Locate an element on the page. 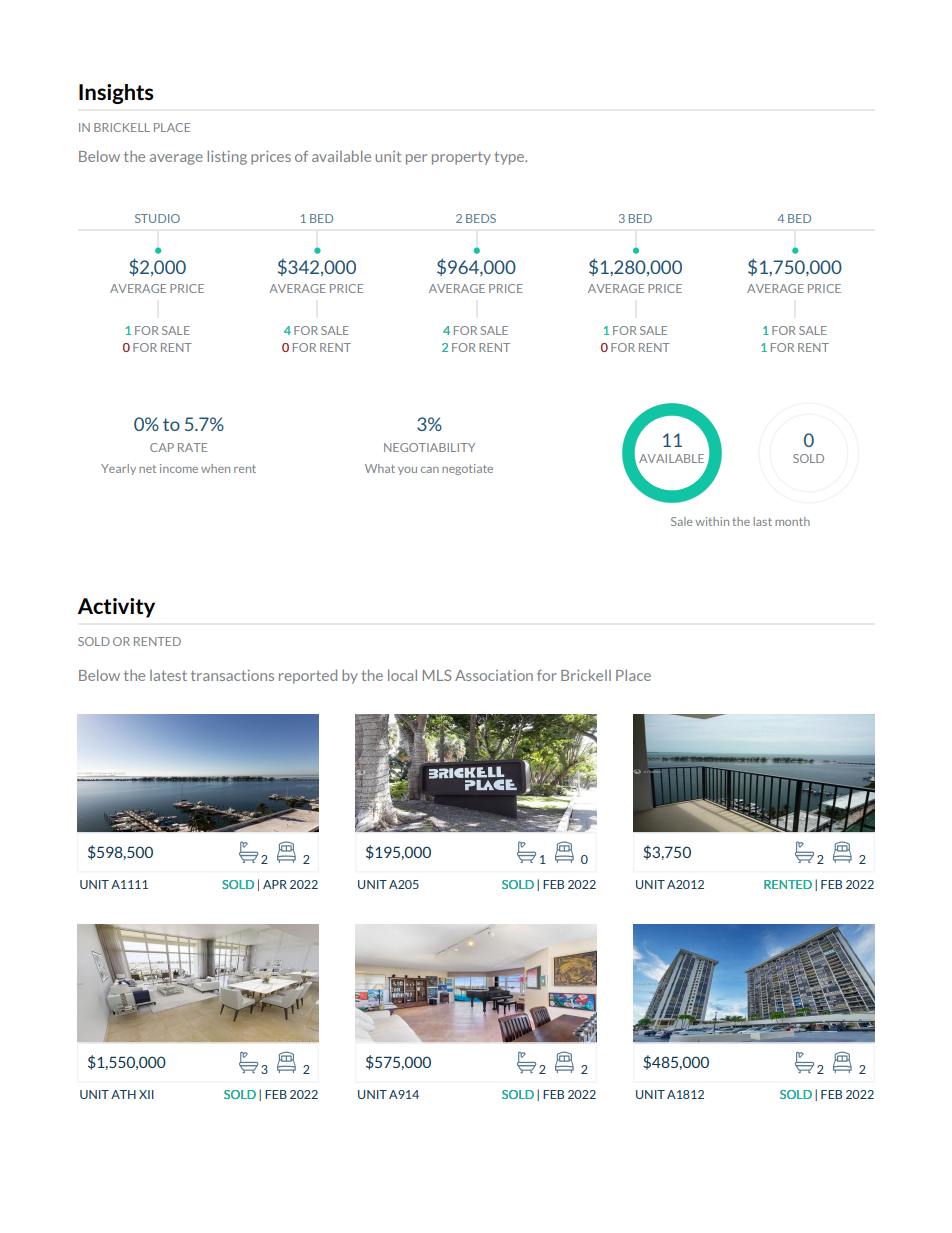 The image size is (952, 1233). RATE is located at coordinates (192, 447).
